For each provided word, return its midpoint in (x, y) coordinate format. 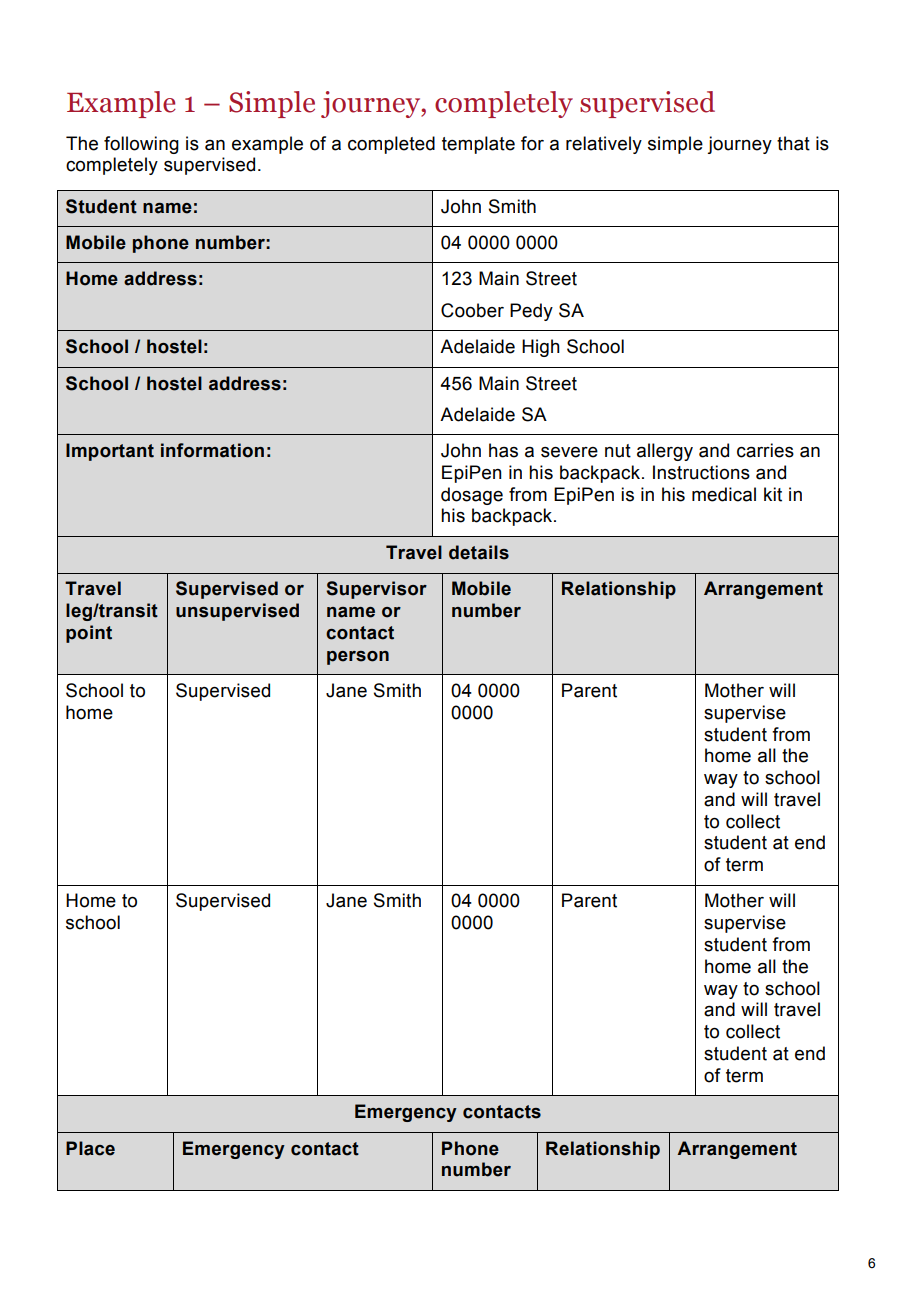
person (358, 658)
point (89, 634)
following (141, 145)
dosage (472, 496)
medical (724, 494)
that (793, 143)
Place (90, 1148)
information (212, 450)
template (478, 145)
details (479, 552)
